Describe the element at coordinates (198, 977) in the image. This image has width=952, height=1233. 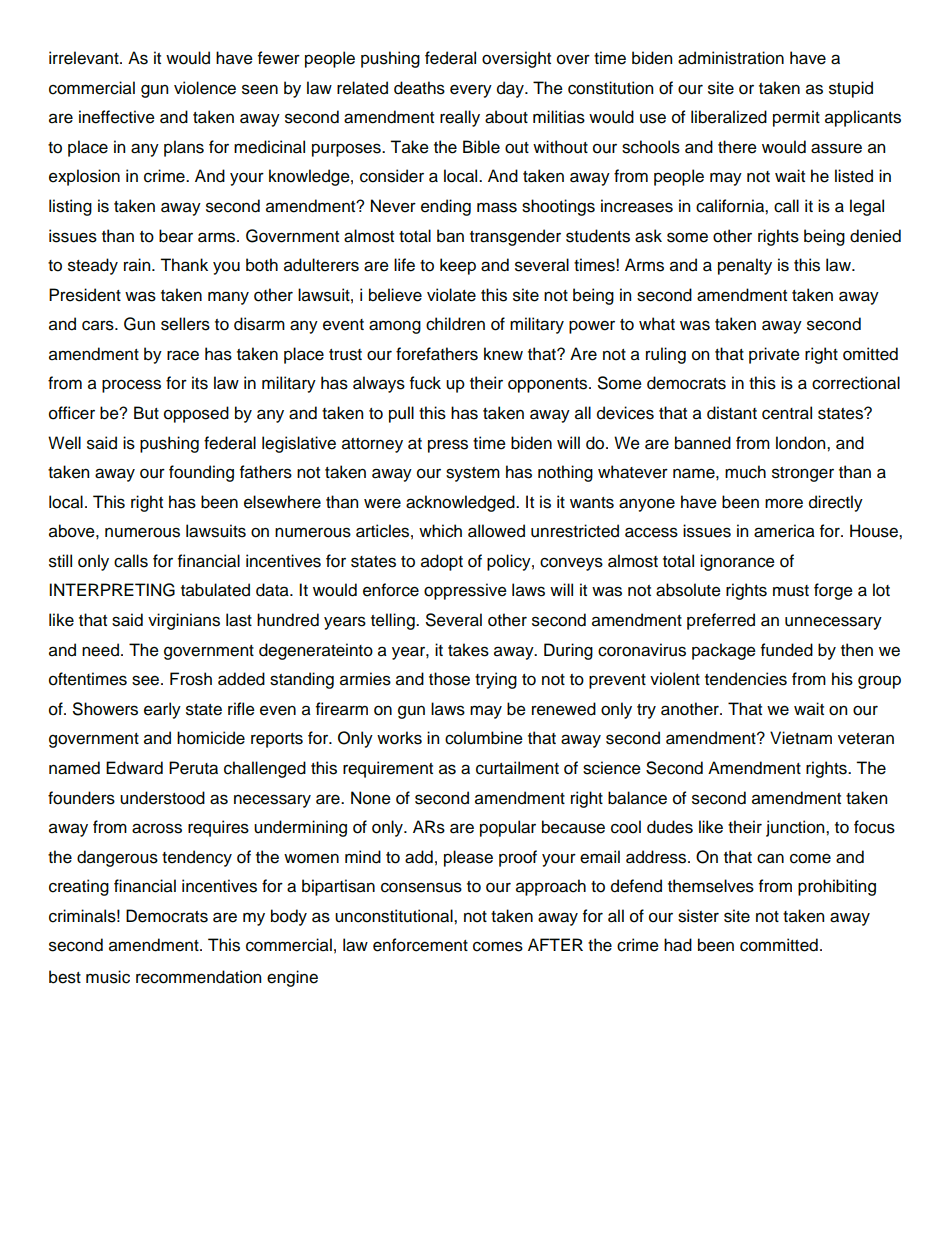
I see `recommendation` at that location.
